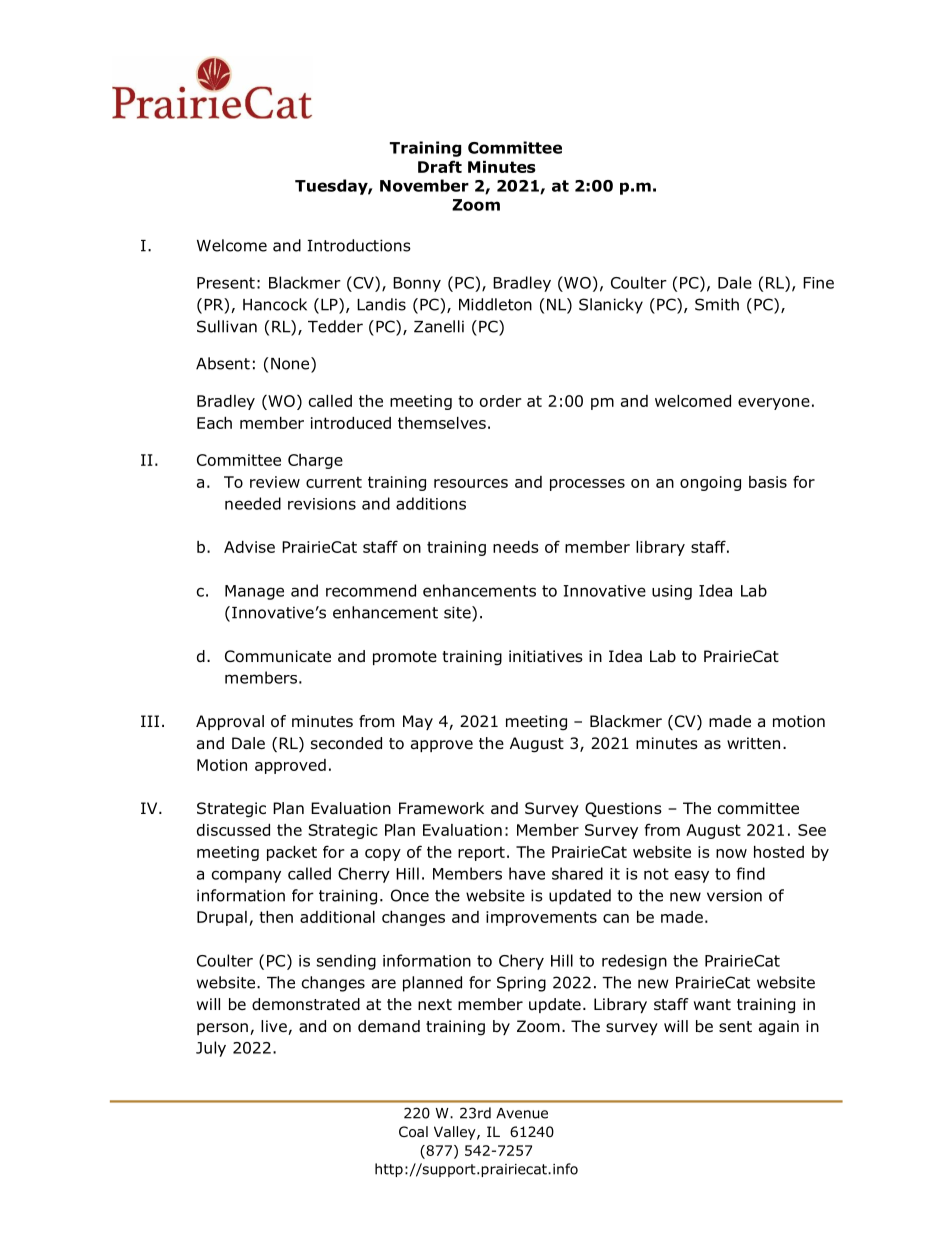 Image resolution: width=952 pixels, height=1233 pixels. I want to click on find, so click(750, 873).
